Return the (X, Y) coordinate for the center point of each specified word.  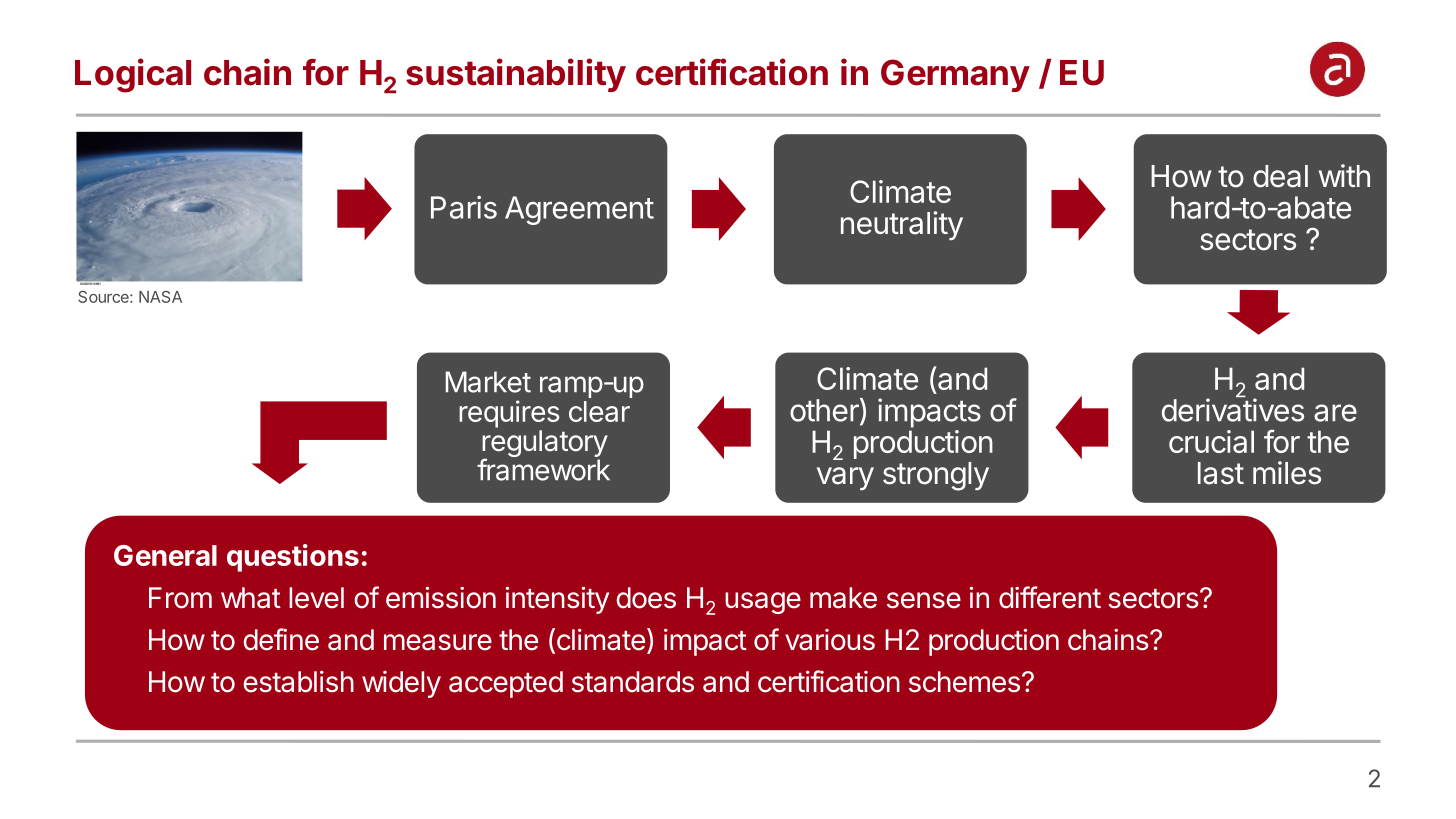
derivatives (1233, 410)
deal (1280, 176)
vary (845, 479)
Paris (464, 207)
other (825, 411)
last (1221, 473)
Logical (133, 75)
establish (298, 681)
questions (293, 558)
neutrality (902, 225)
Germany (955, 75)
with (1344, 175)
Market (488, 382)
